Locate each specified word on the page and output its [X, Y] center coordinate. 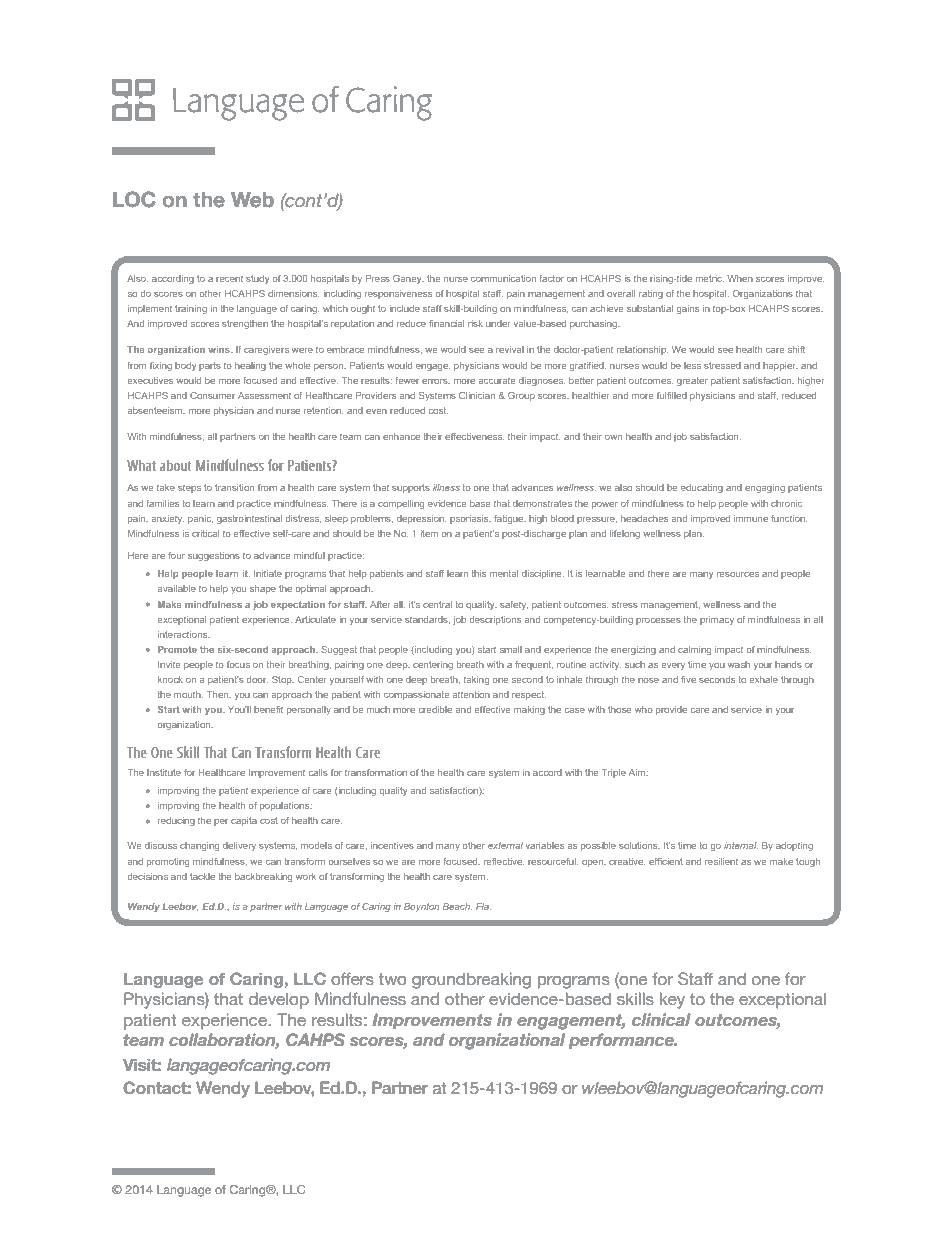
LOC [134, 199]
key [672, 1000]
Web [252, 200]
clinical [661, 1019]
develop [279, 1000]
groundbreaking [471, 980]
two [392, 979]
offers [352, 978]
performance [622, 1041]
